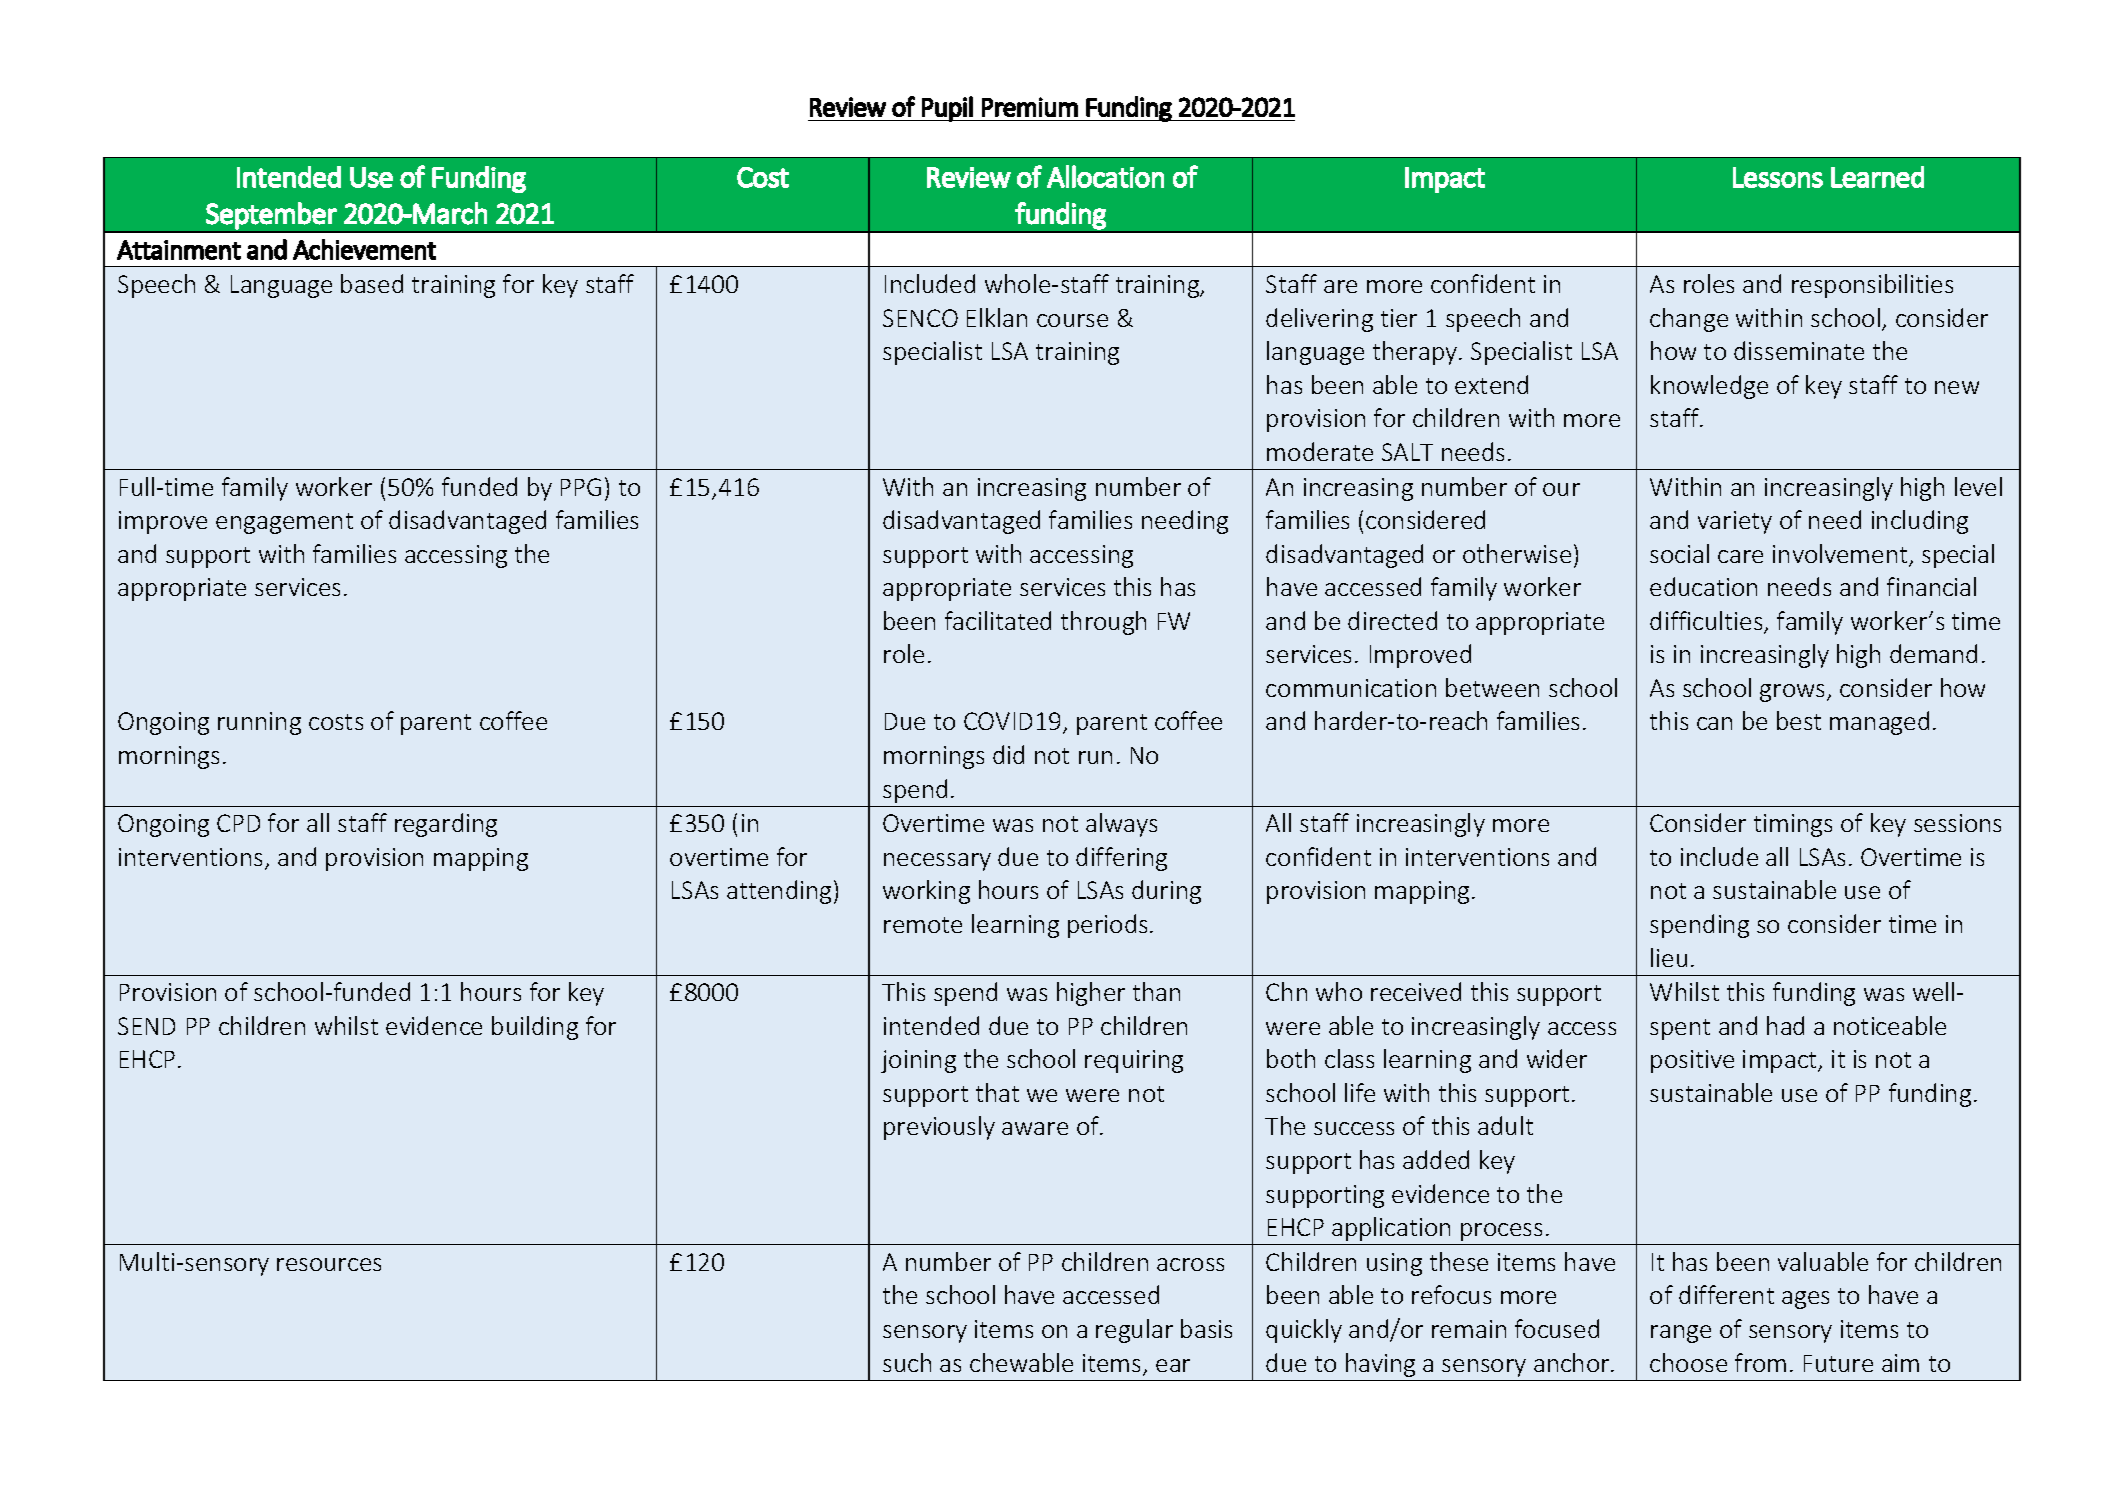  I want to click on running, so click(259, 723).
